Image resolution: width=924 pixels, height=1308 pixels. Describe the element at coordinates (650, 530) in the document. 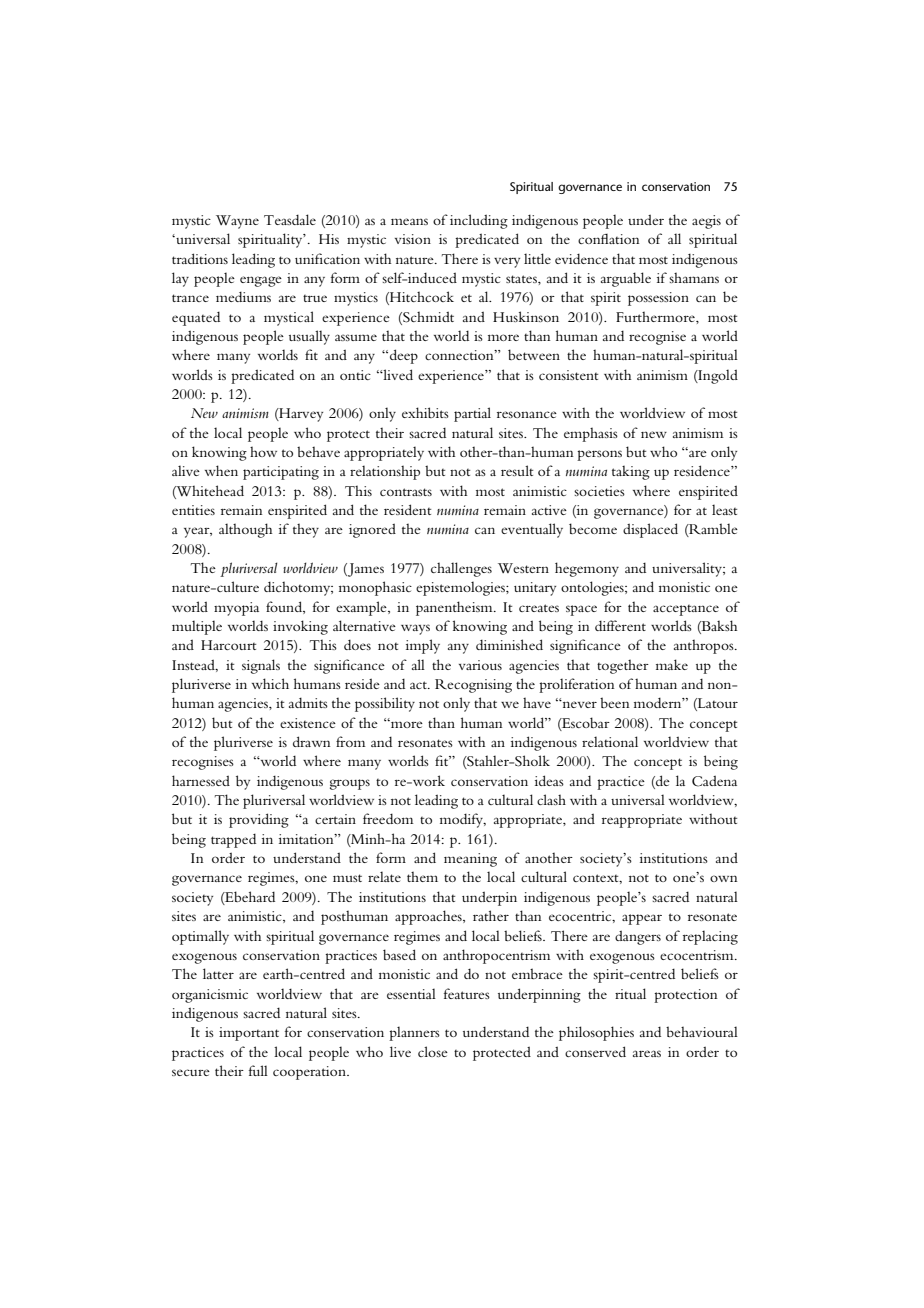

I see `displaced` at that location.
